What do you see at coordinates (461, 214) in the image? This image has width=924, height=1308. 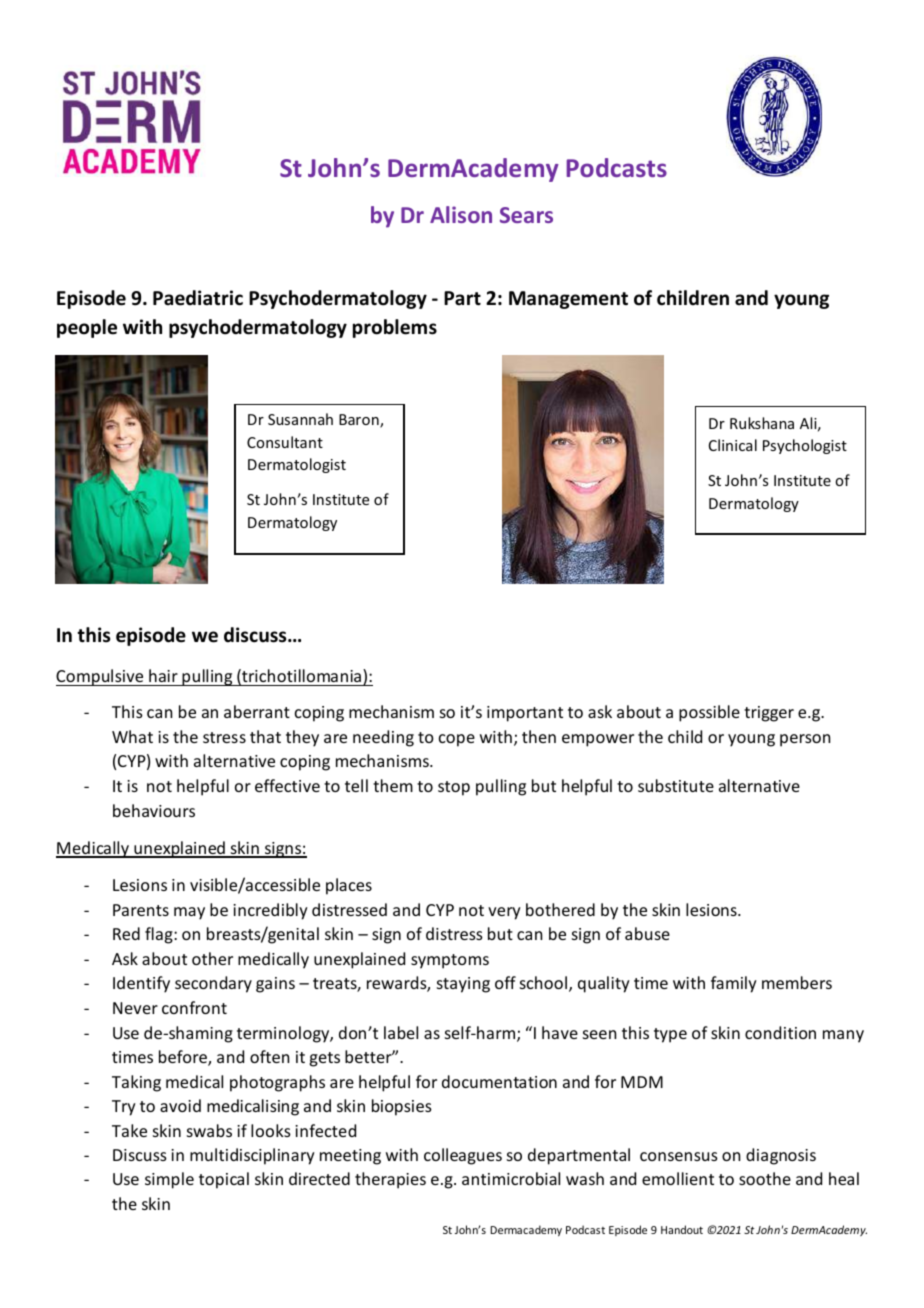 I see `Alison` at bounding box center [461, 214].
